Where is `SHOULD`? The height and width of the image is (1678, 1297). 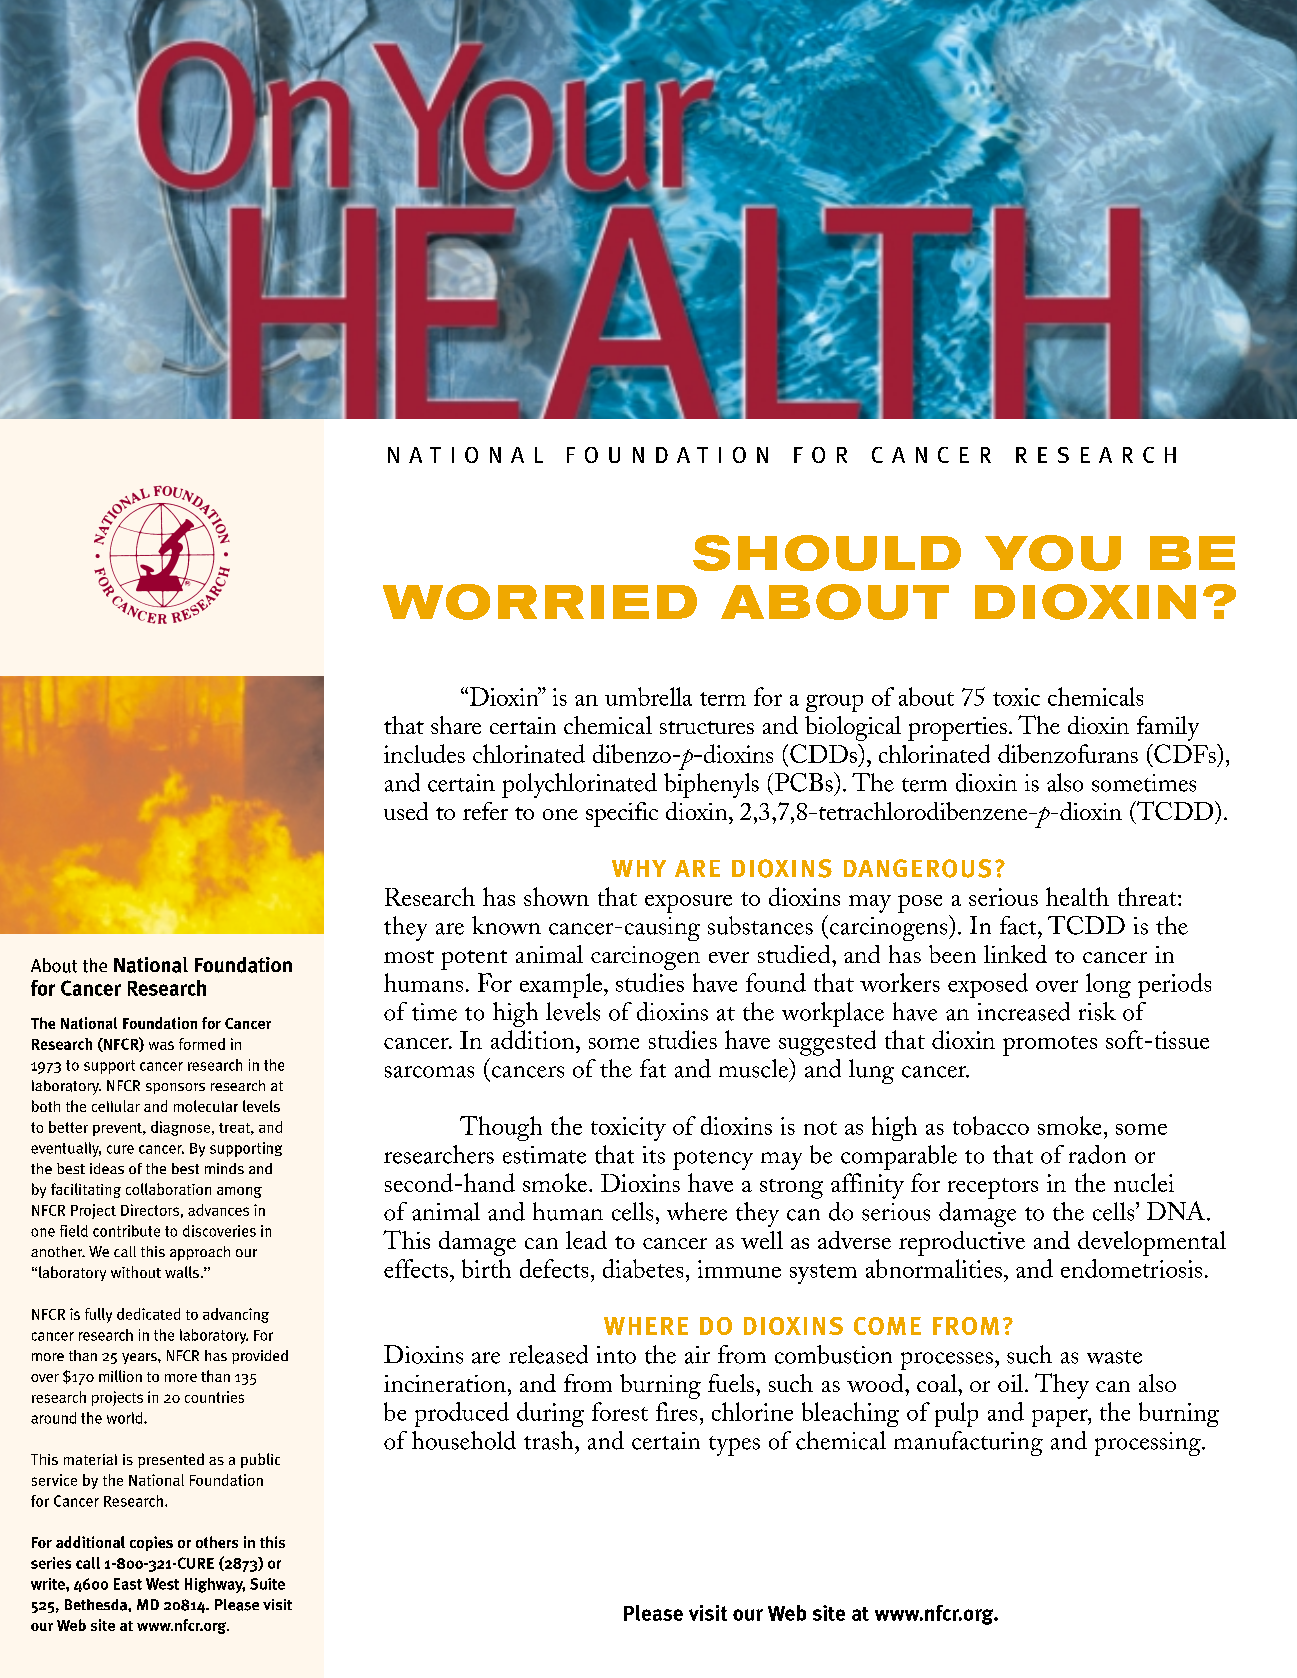 SHOULD is located at coordinates (827, 553).
